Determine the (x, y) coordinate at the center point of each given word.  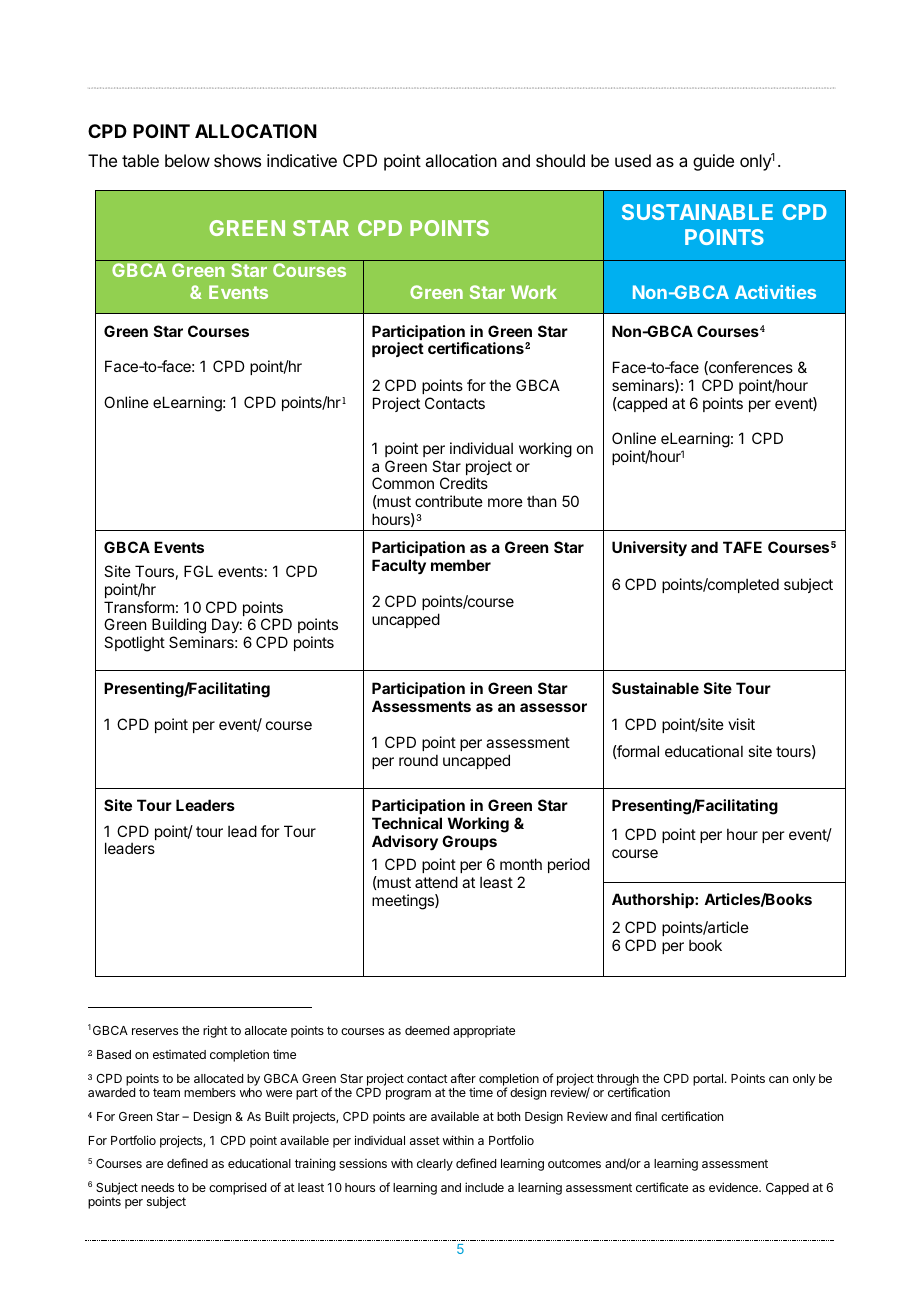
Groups (469, 842)
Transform (139, 607)
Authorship (654, 900)
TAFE (742, 547)
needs (157, 1187)
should (560, 160)
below (187, 160)
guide (713, 162)
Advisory (405, 843)
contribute (449, 501)
